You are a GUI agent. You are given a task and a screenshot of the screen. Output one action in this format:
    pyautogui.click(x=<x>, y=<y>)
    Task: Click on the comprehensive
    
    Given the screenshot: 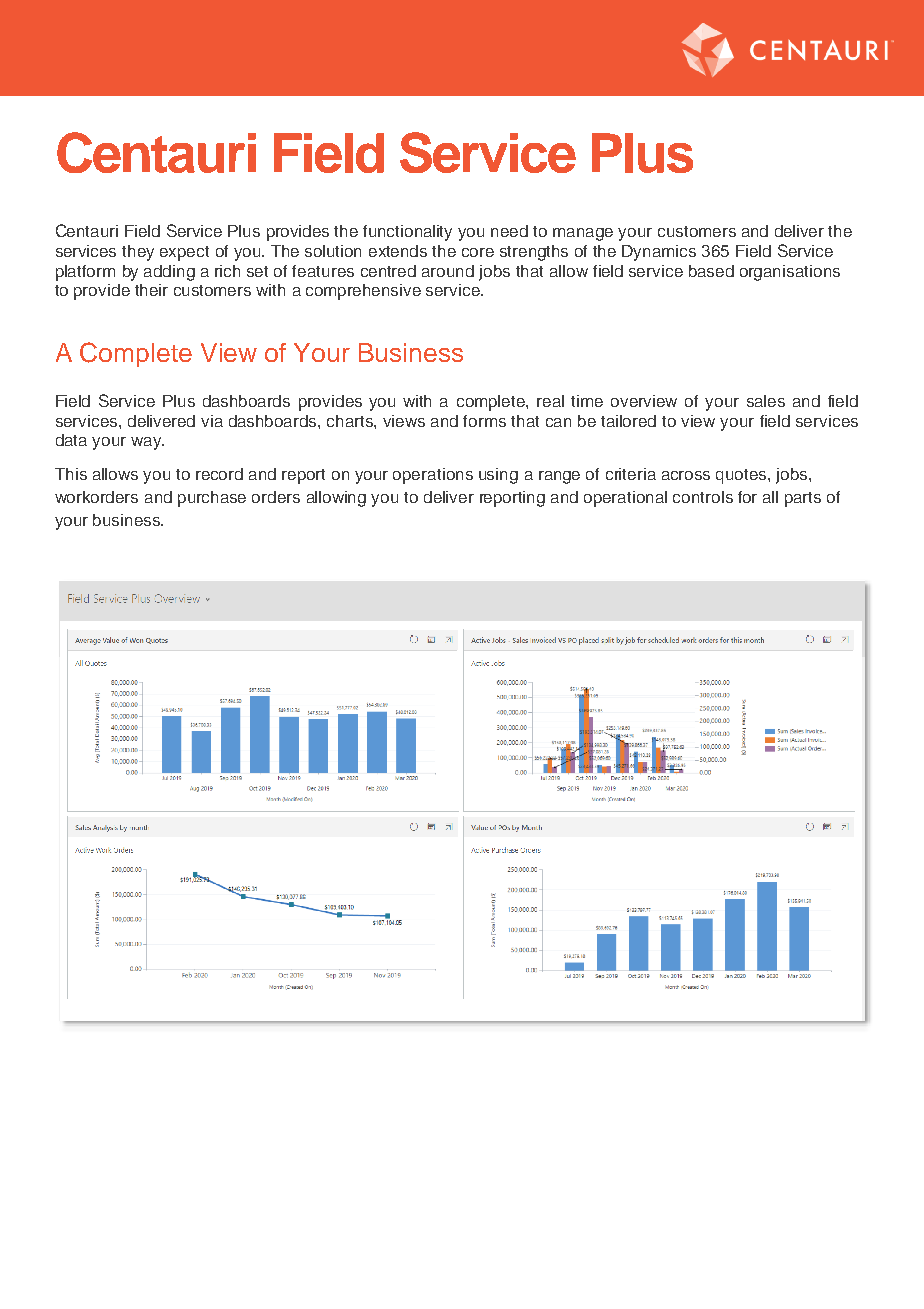 What is the action you would take?
    pyautogui.click(x=363, y=292)
